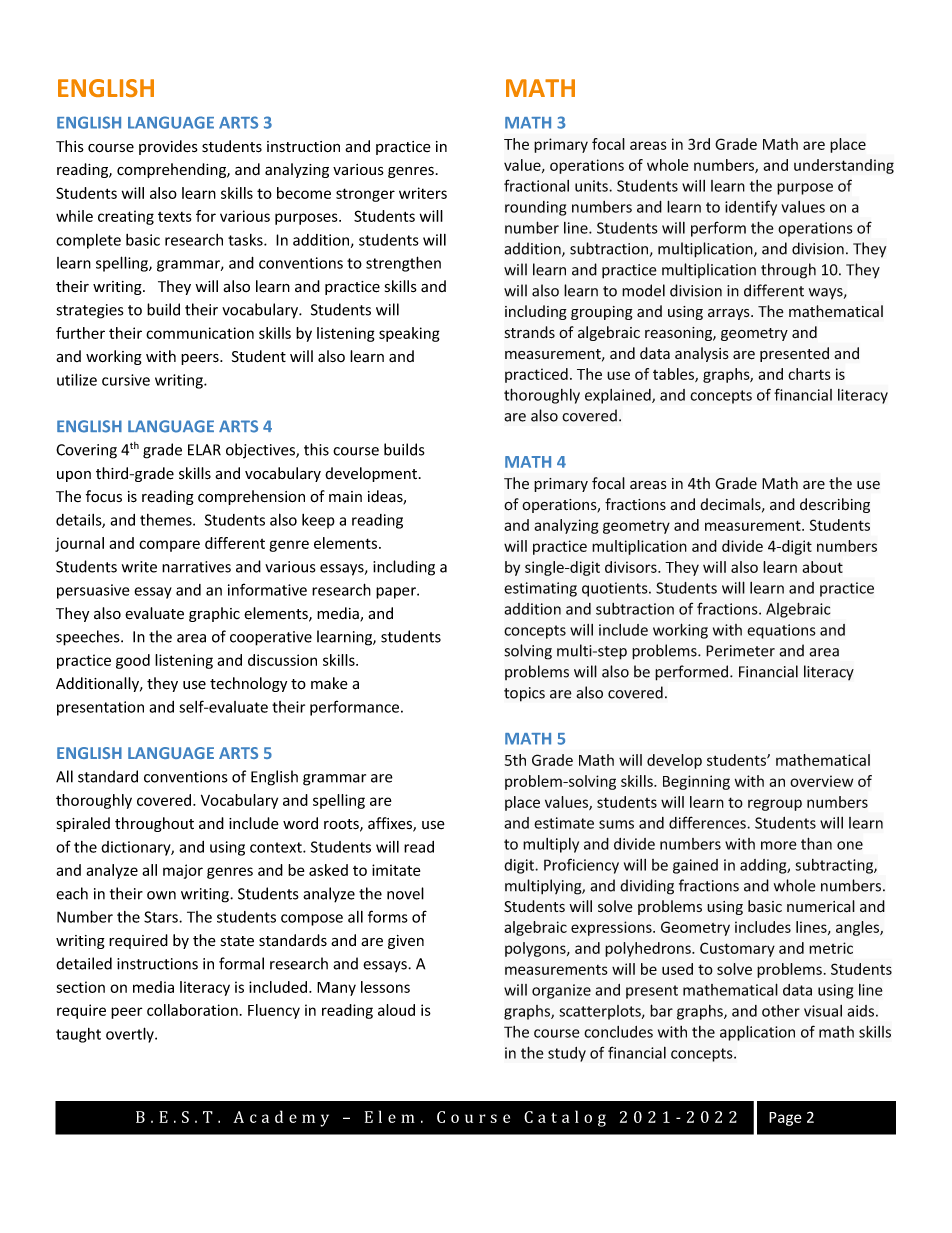 This screenshot has height=1233, width=952. Describe the element at coordinates (397, 593) in the screenshot. I see `paper` at that location.
